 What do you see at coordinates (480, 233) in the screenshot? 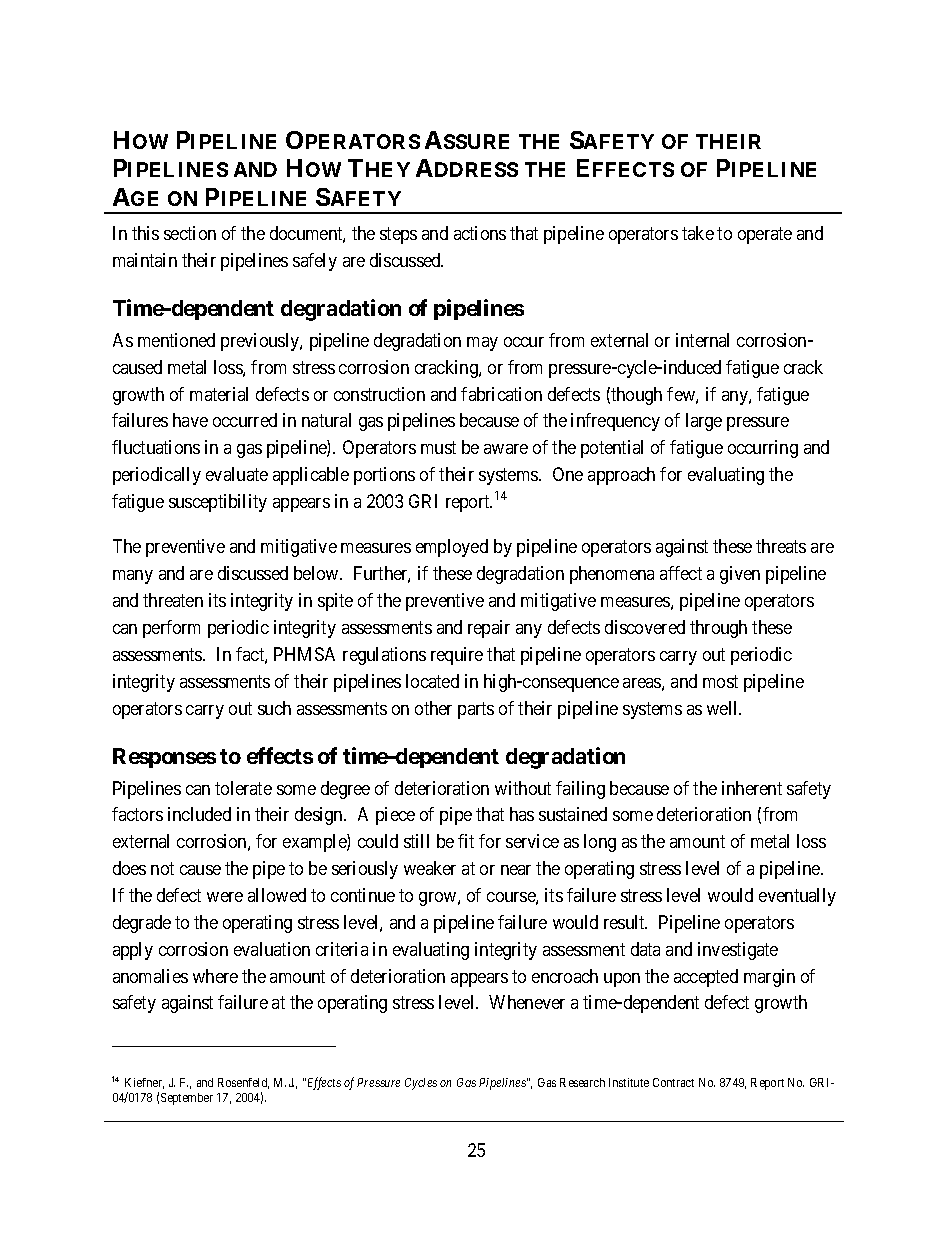
I see `actions` at bounding box center [480, 233].
